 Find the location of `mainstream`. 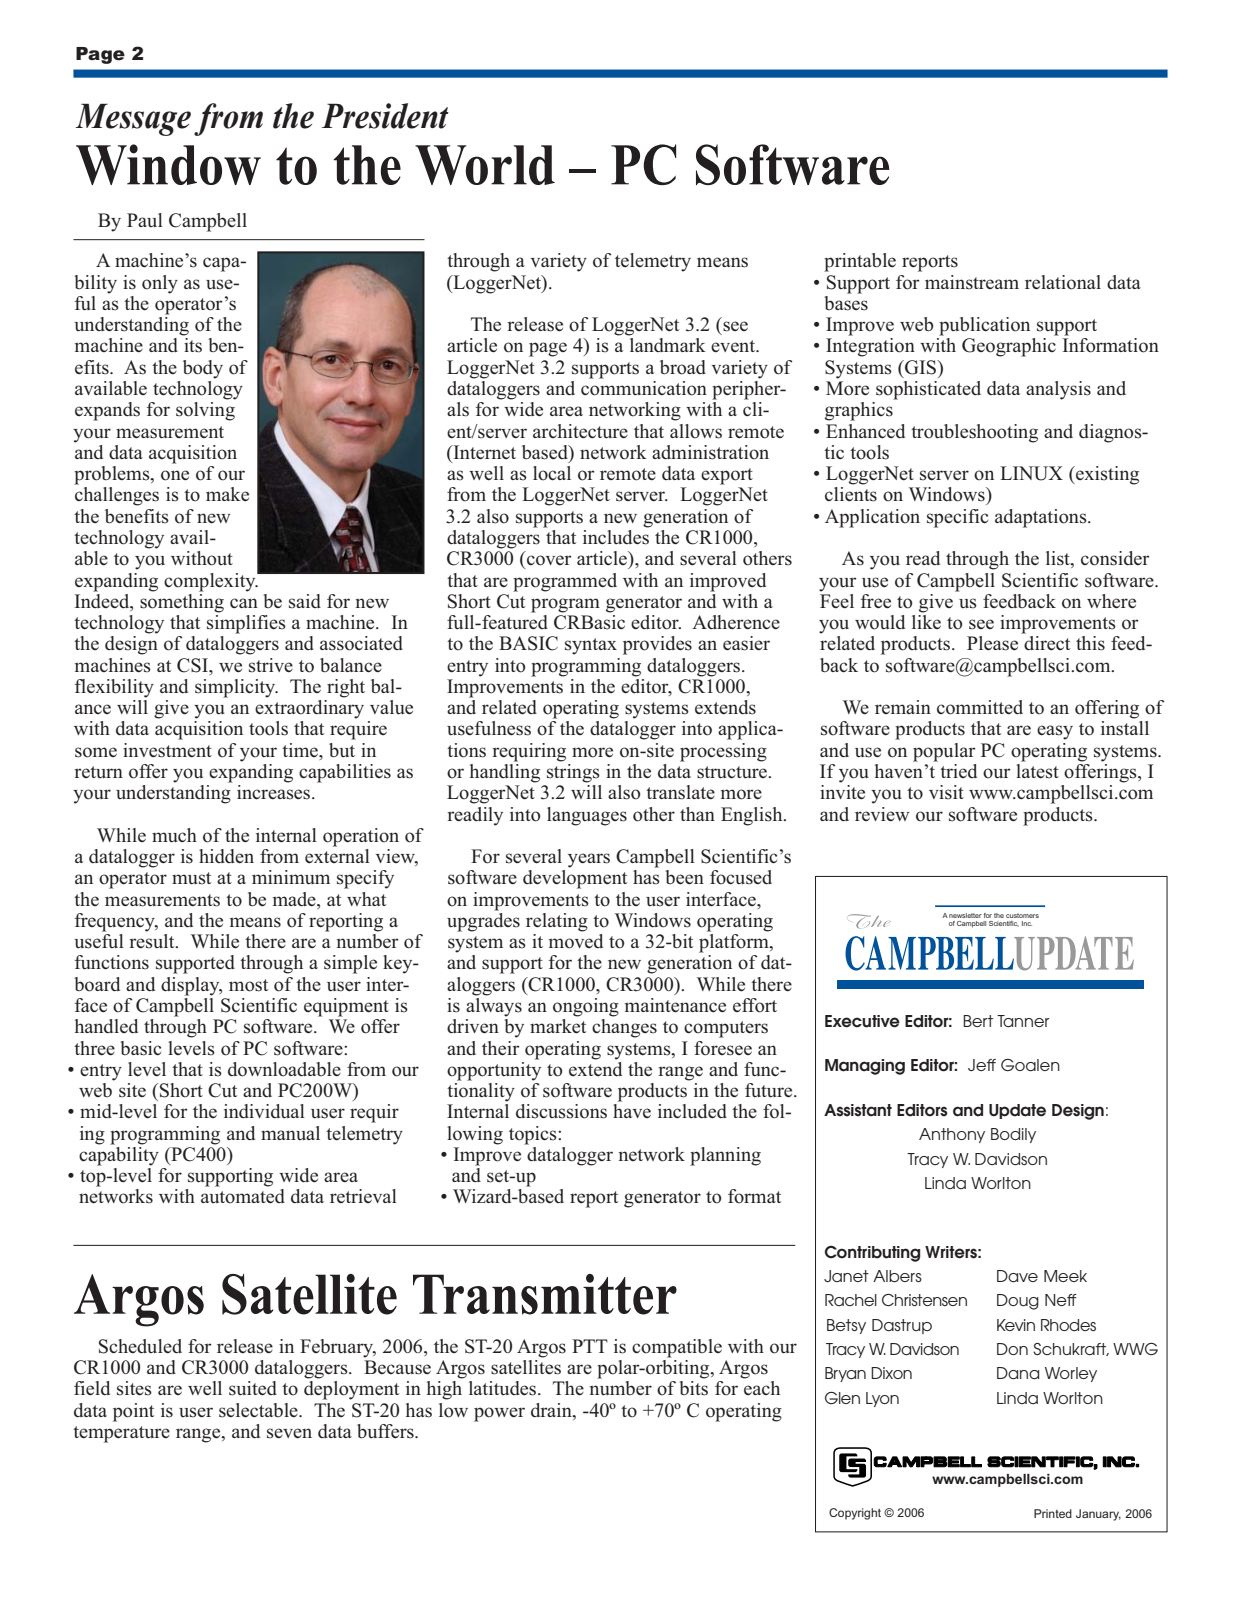

mainstream is located at coordinates (972, 282).
